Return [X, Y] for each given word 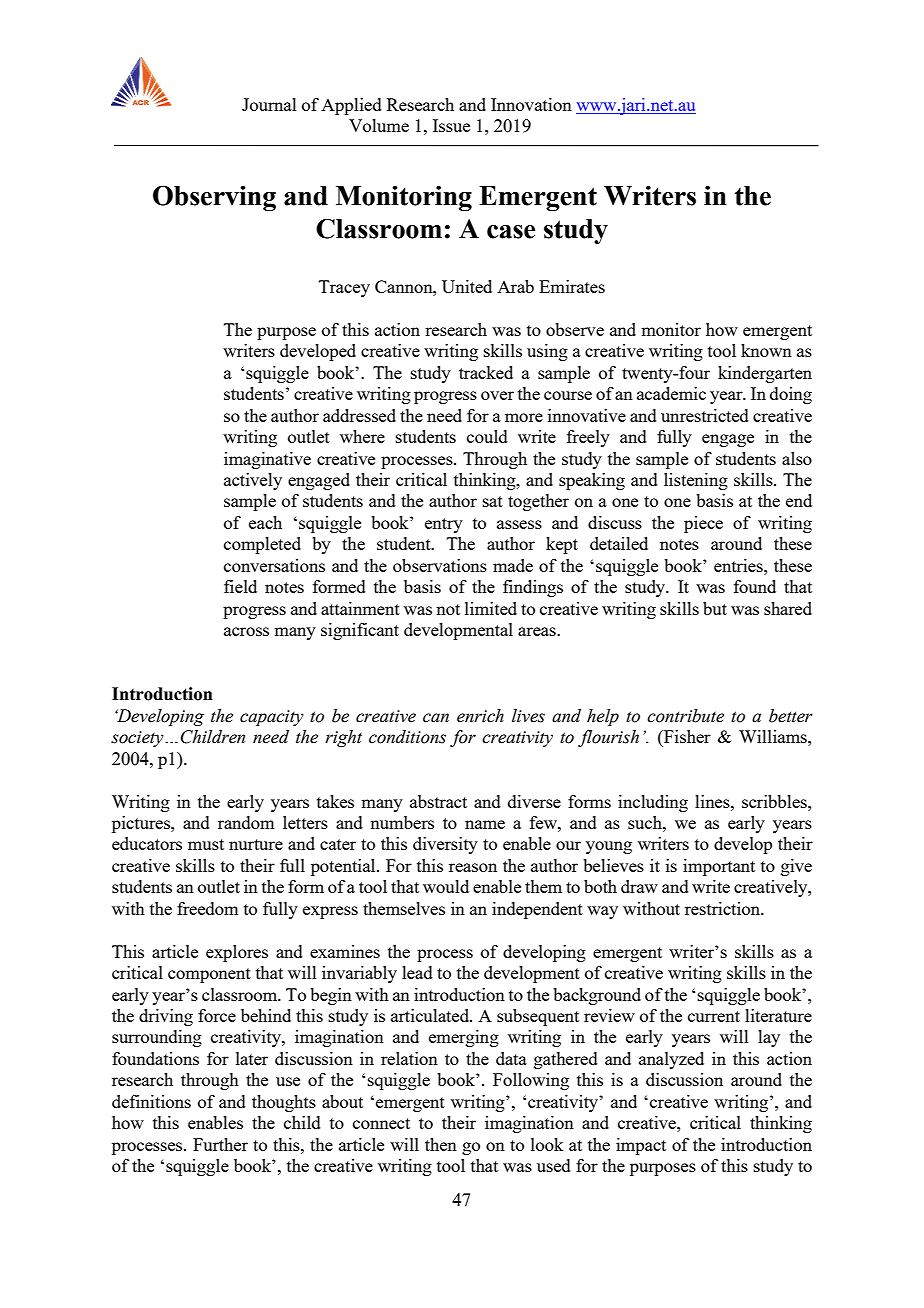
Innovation [531, 104]
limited [491, 608]
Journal [269, 104]
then [441, 1144]
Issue [451, 125]
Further [220, 1144]
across [246, 631]
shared [788, 608]
